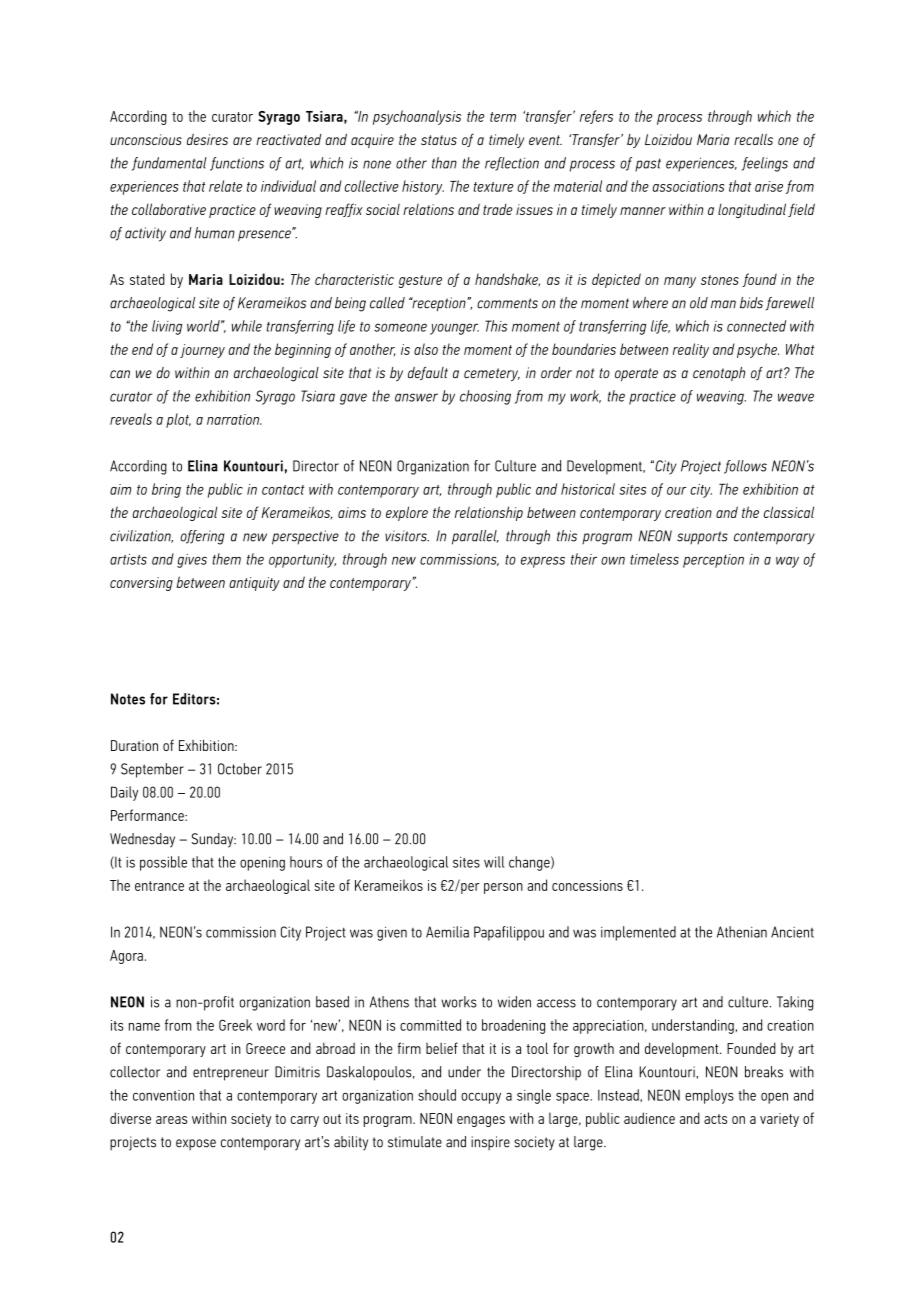 Image resolution: width=924 pixels, height=1308 pixels. Describe the element at coordinates (171, 1120) in the document. I see `areas` at that location.
